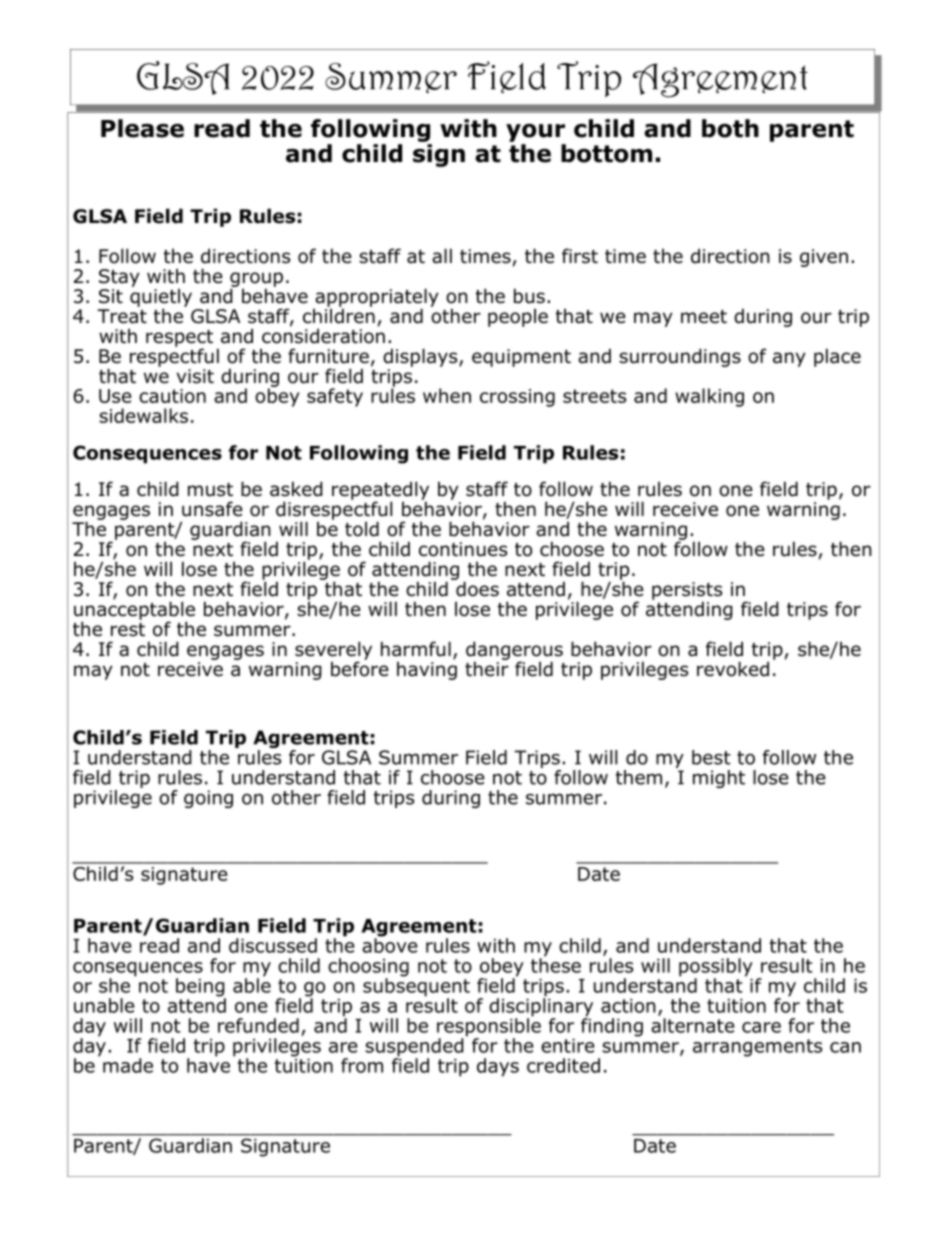 This document has height=1233, width=952. What do you see at coordinates (195, 376) in the document?
I see `visit` at bounding box center [195, 376].
